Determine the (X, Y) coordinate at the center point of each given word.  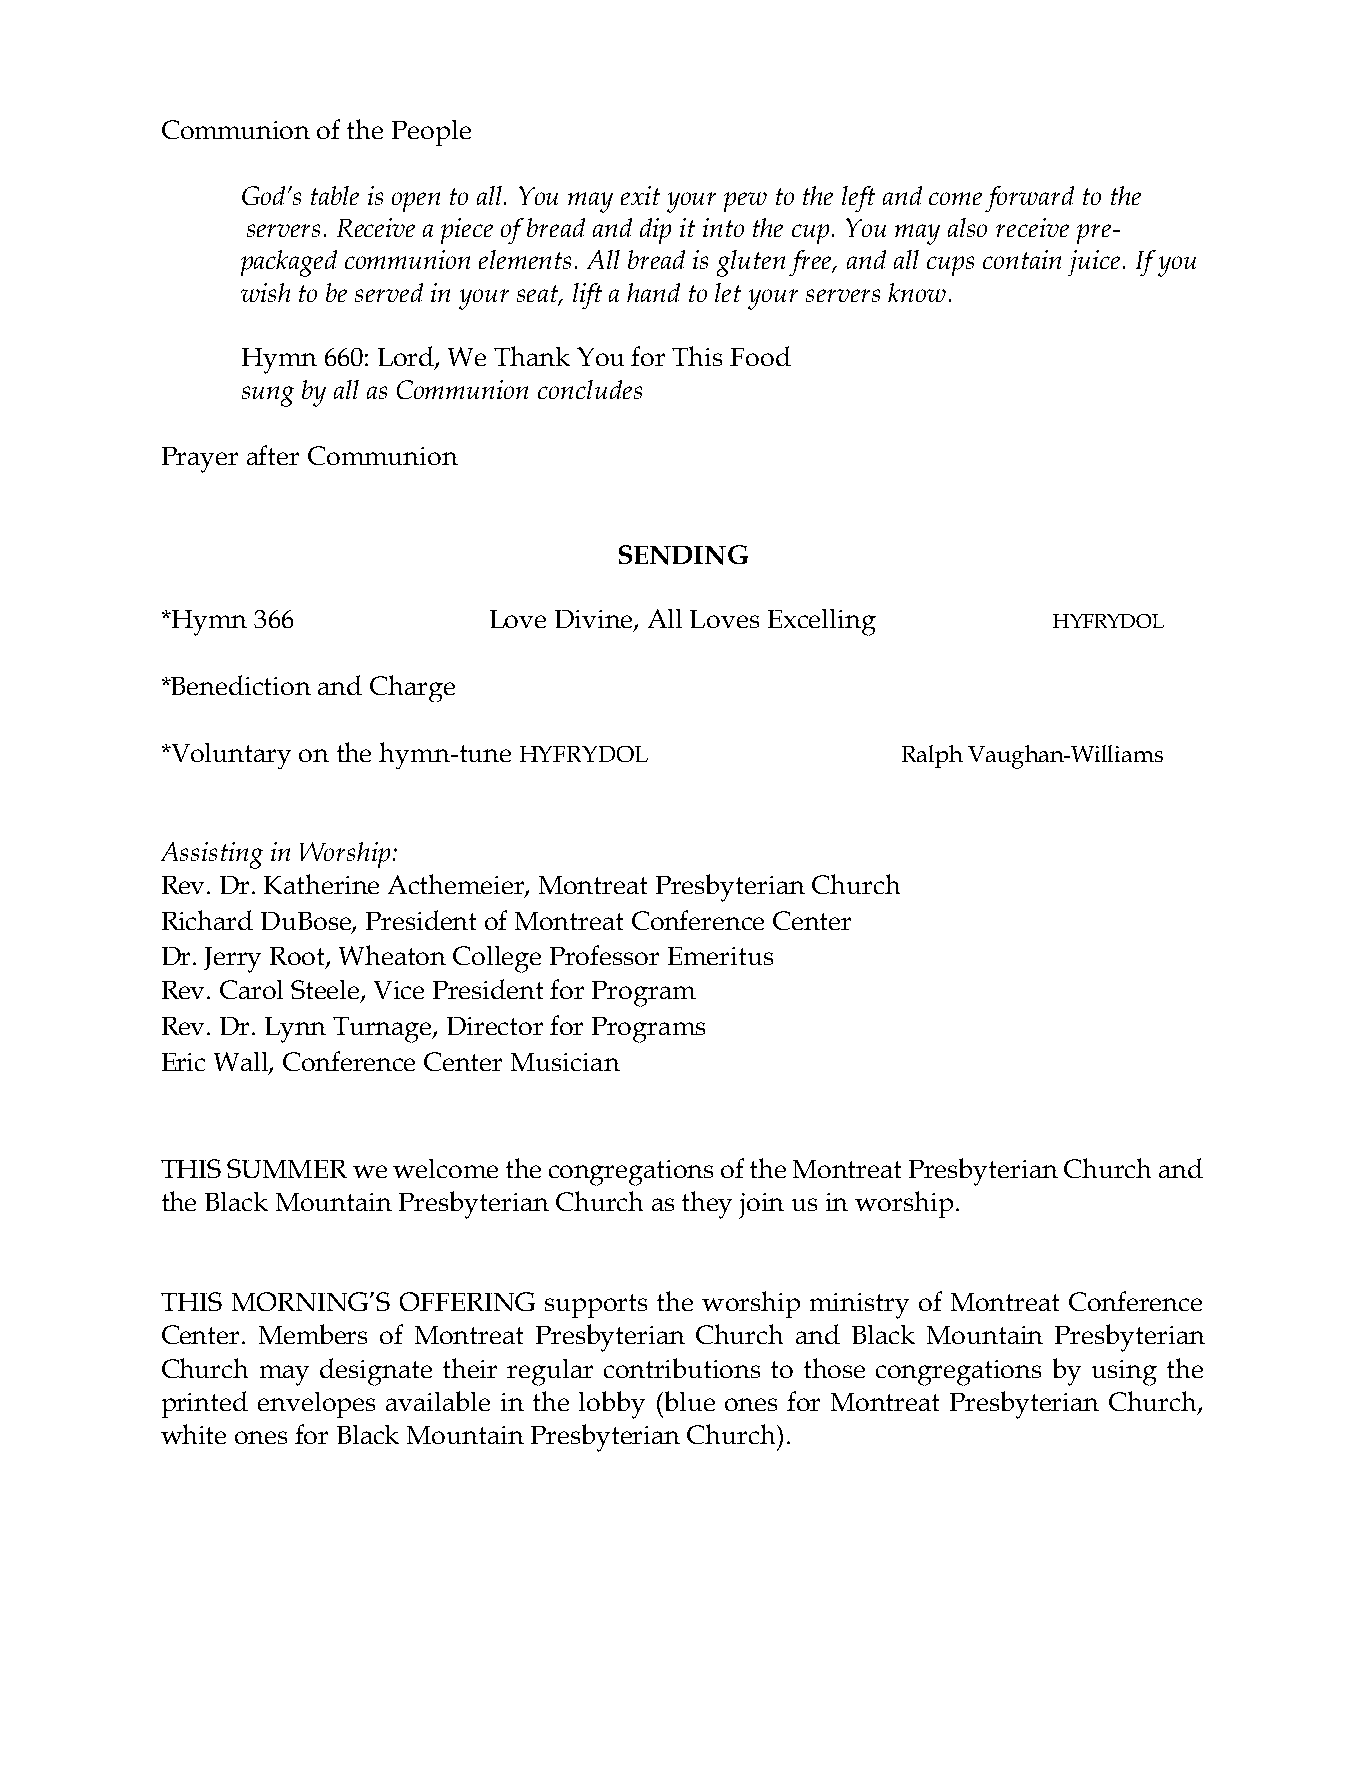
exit (640, 195)
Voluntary (230, 756)
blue (688, 1401)
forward (1029, 199)
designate (376, 1372)
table (335, 195)
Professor (604, 955)
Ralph (932, 756)
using (1124, 1373)
